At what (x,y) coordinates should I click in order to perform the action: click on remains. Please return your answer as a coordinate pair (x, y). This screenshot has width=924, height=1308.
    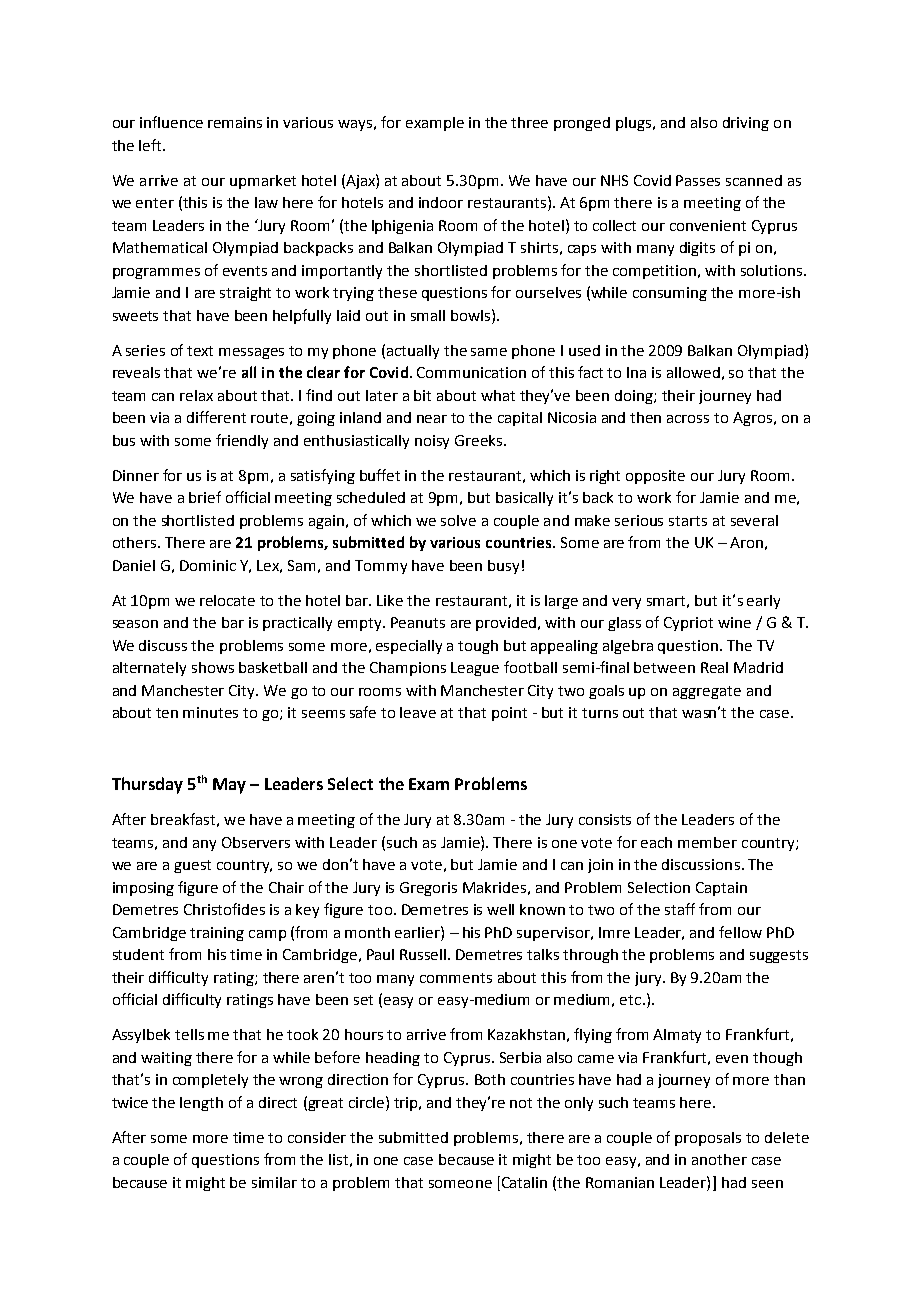
    Looking at the image, I should click on (235, 122).
